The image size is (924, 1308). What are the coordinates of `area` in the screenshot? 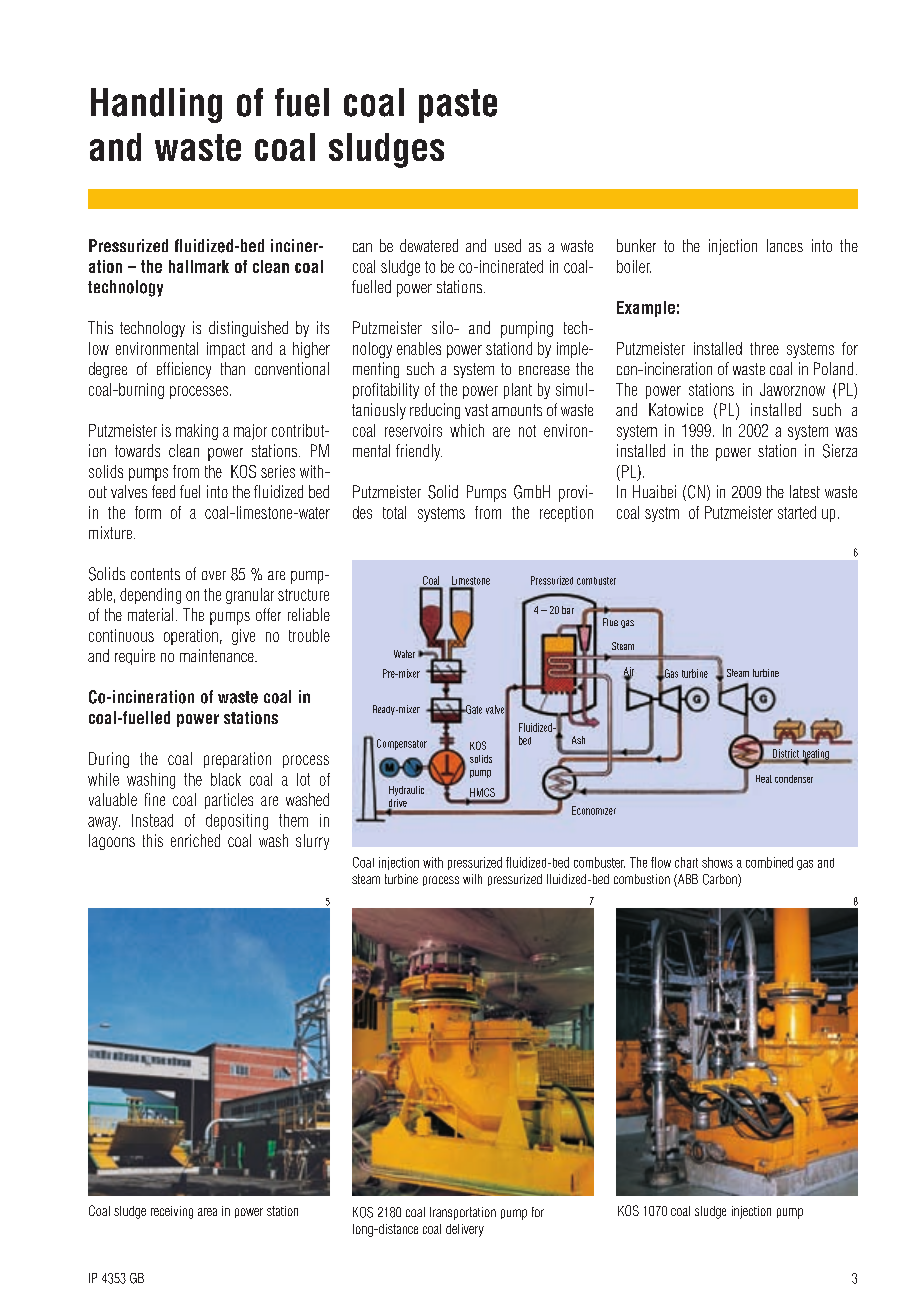 It's located at (207, 1212).
